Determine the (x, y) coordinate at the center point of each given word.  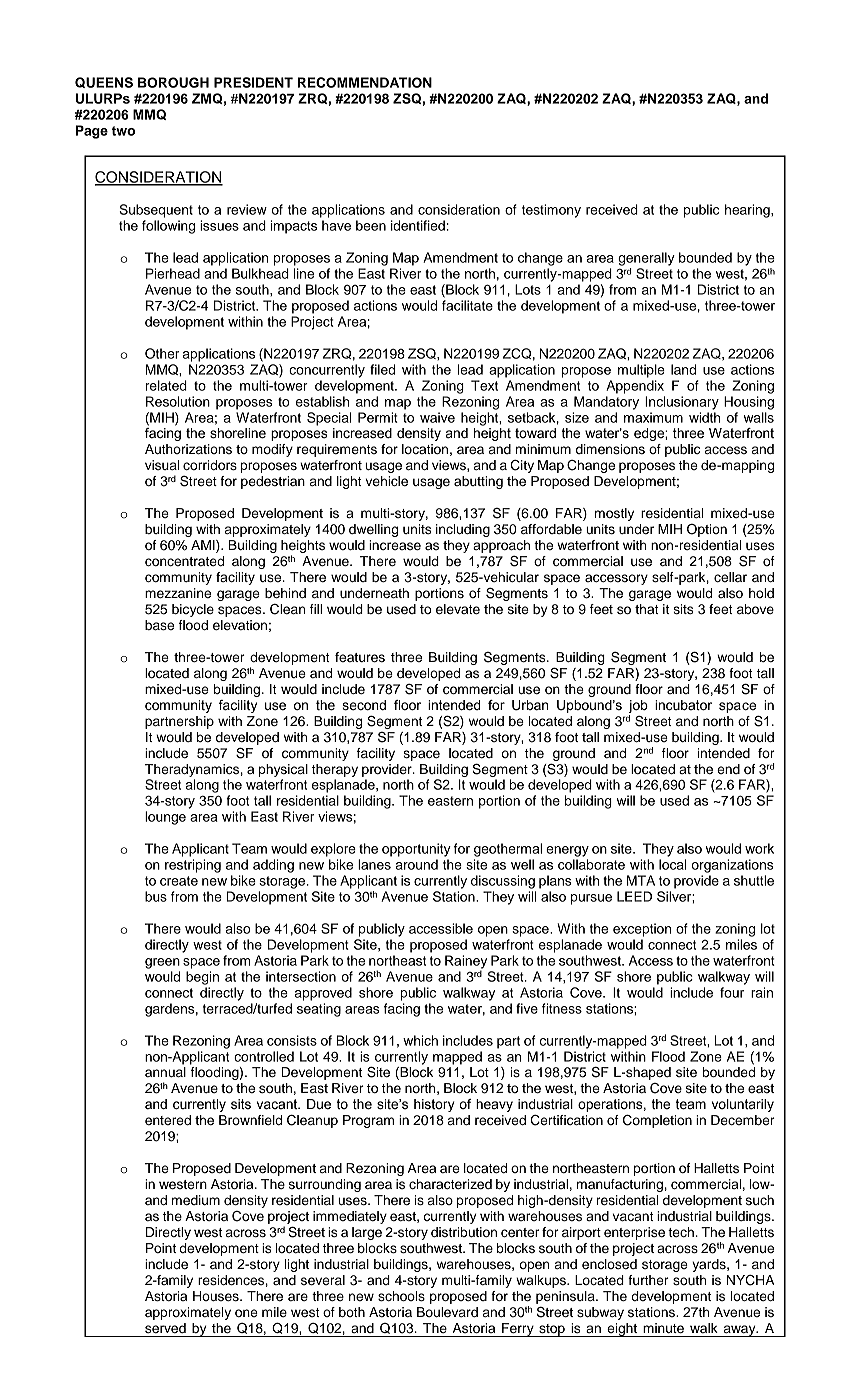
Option (707, 530)
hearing (748, 211)
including (463, 530)
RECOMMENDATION (365, 82)
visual (162, 465)
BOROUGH (173, 82)
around (417, 864)
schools (401, 1296)
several (323, 1280)
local (672, 864)
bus (156, 896)
